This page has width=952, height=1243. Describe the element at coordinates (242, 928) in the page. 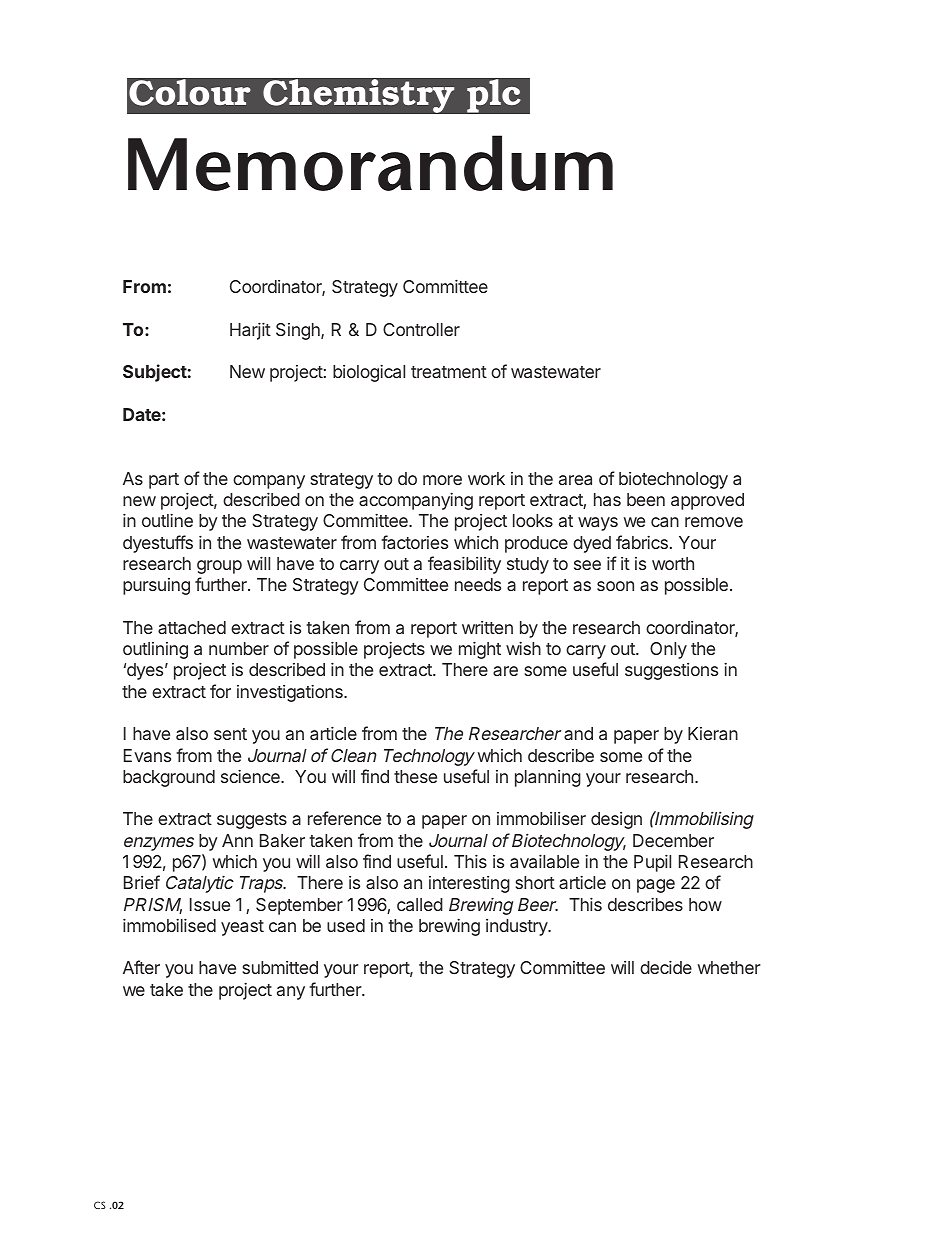

I see `yeast` at that location.
